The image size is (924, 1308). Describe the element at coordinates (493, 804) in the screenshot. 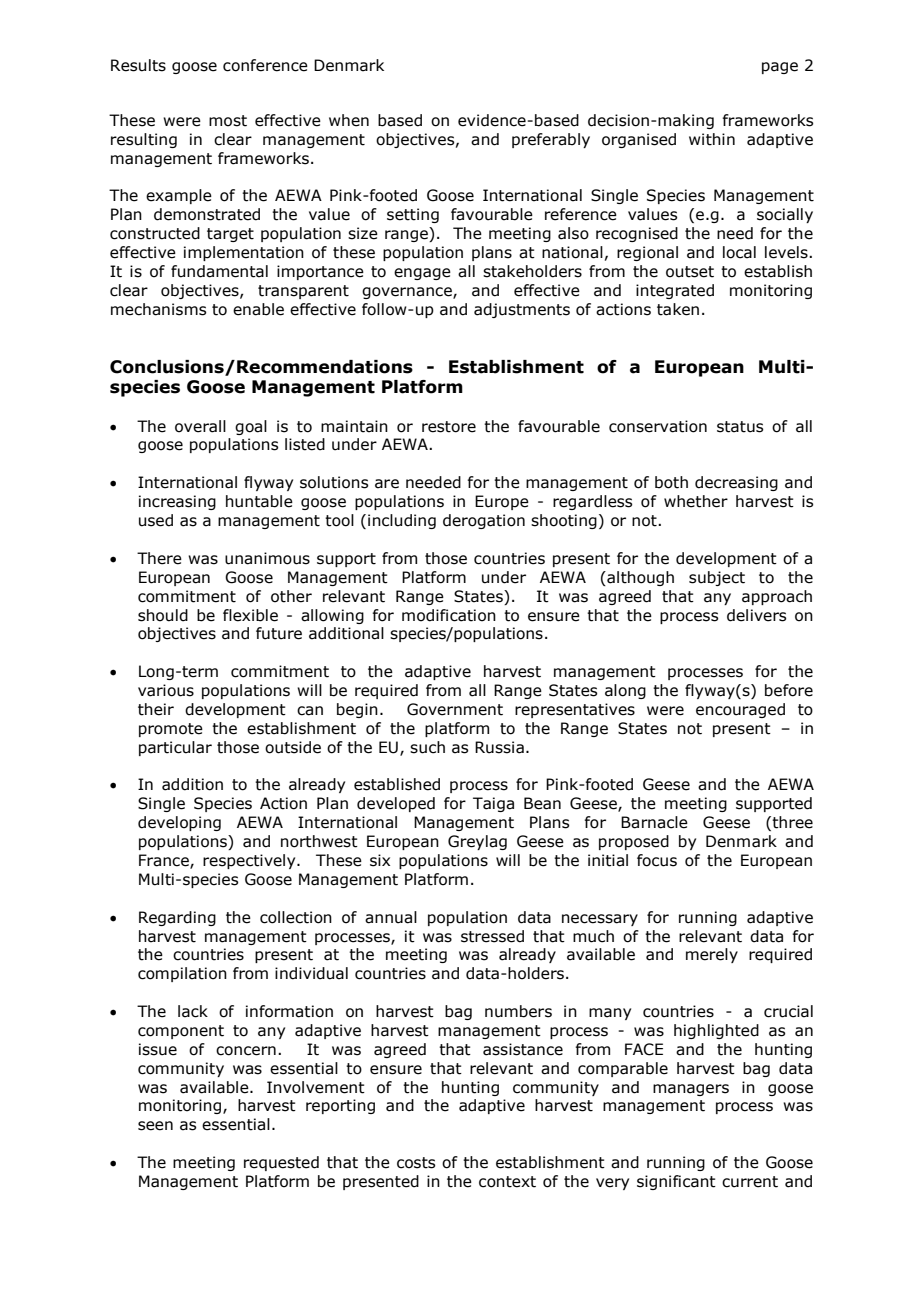

I see `Taiga` at that location.
